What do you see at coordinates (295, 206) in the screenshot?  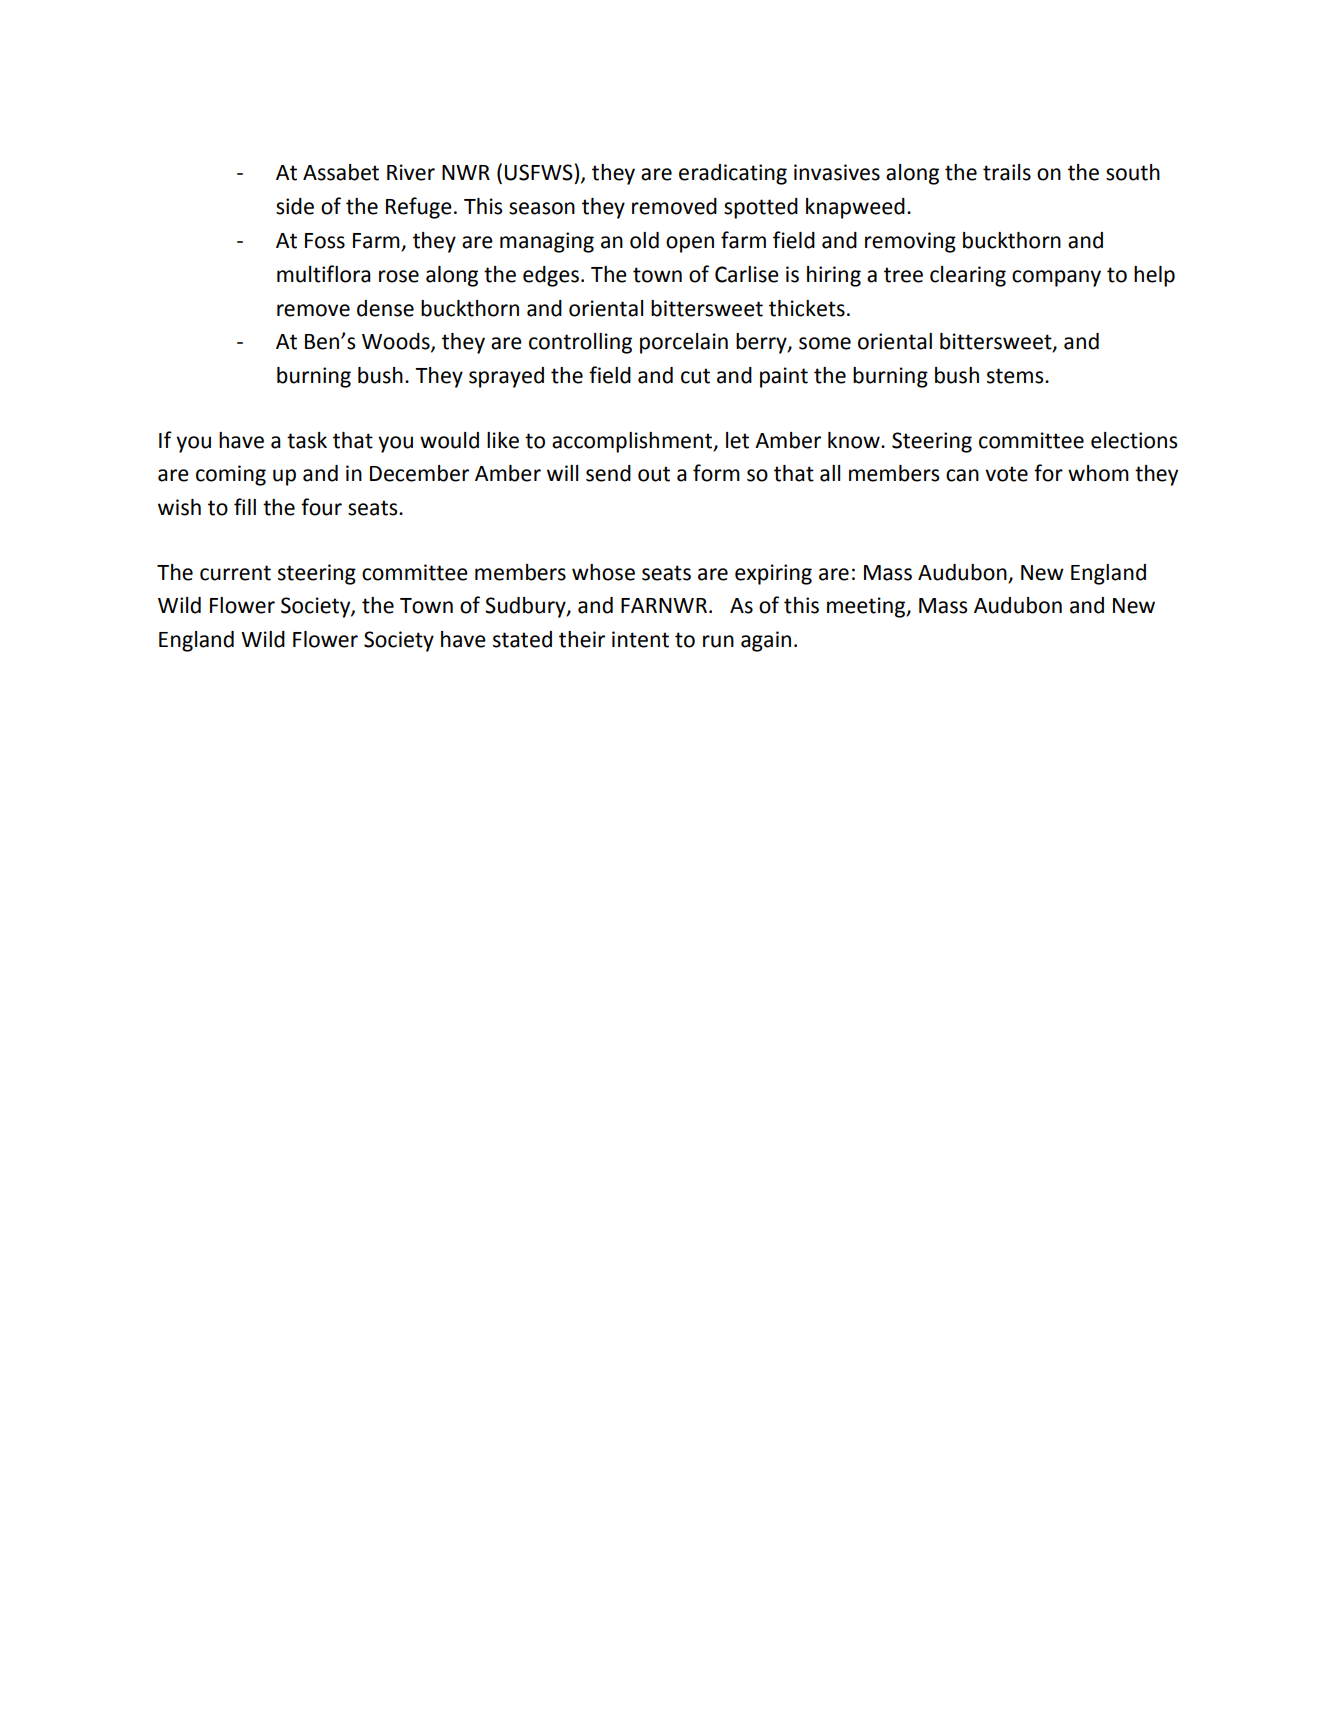 I see `side` at bounding box center [295, 206].
